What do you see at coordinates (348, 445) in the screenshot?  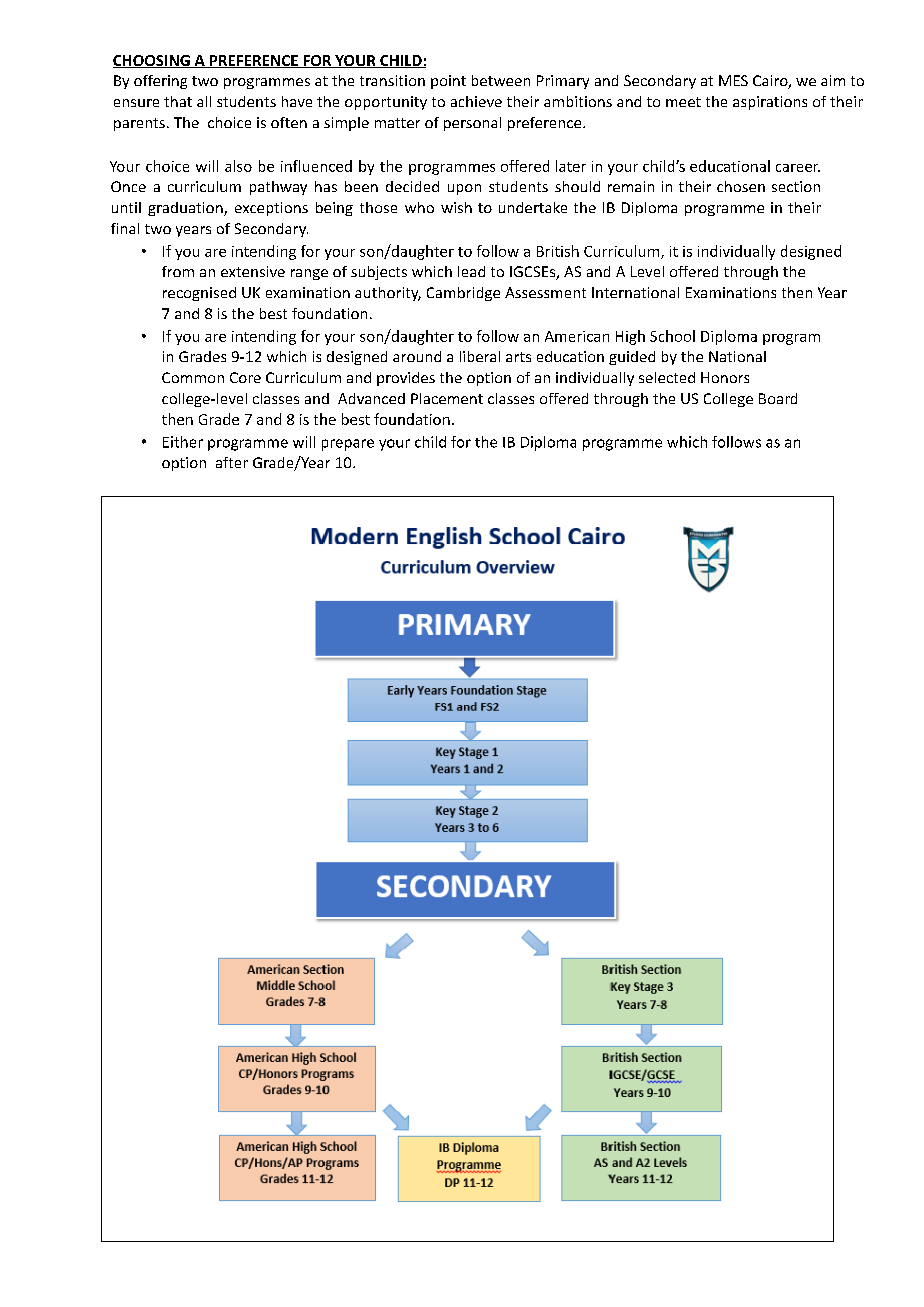 I see `prepare` at bounding box center [348, 445].
